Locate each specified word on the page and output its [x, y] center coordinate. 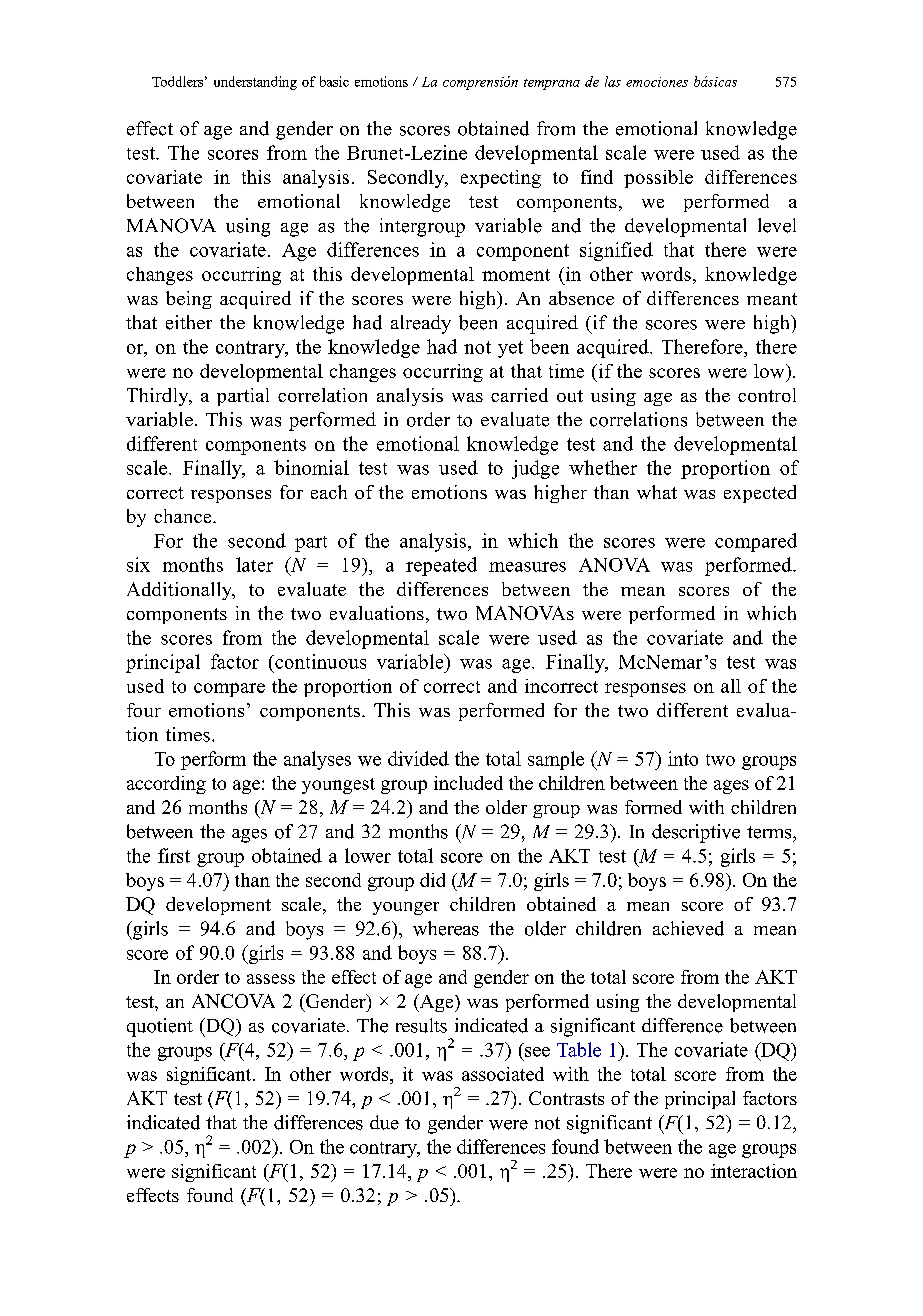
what [657, 492]
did [432, 880]
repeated [441, 566]
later [254, 564]
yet [510, 349]
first [174, 855]
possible [658, 179]
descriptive [696, 833]
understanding [255, 83]
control [767, 395]
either [189, 322]
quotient [160, 1027]
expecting [501, 179]
